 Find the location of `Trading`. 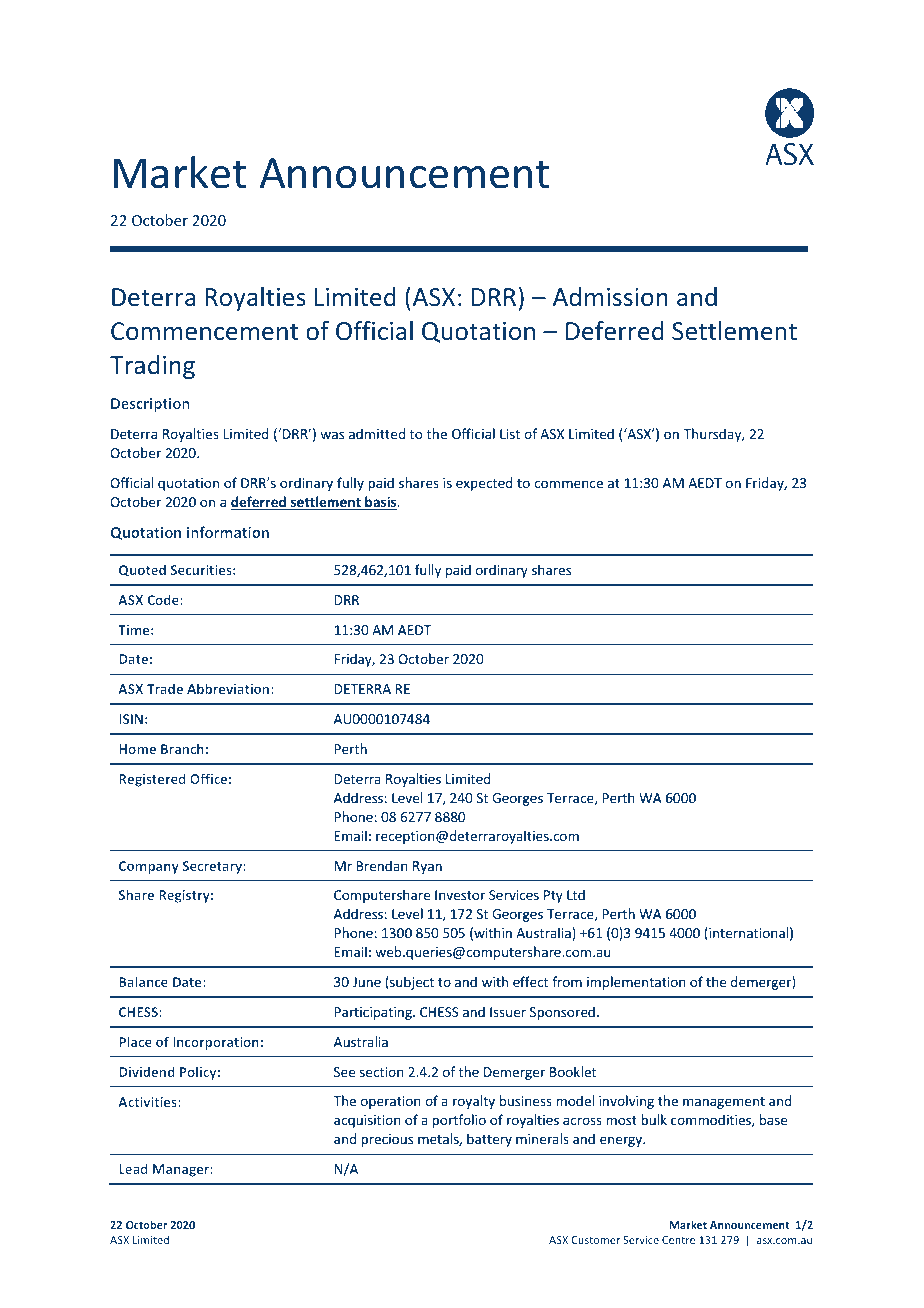

Trading is located at coordinates (152, 367).
